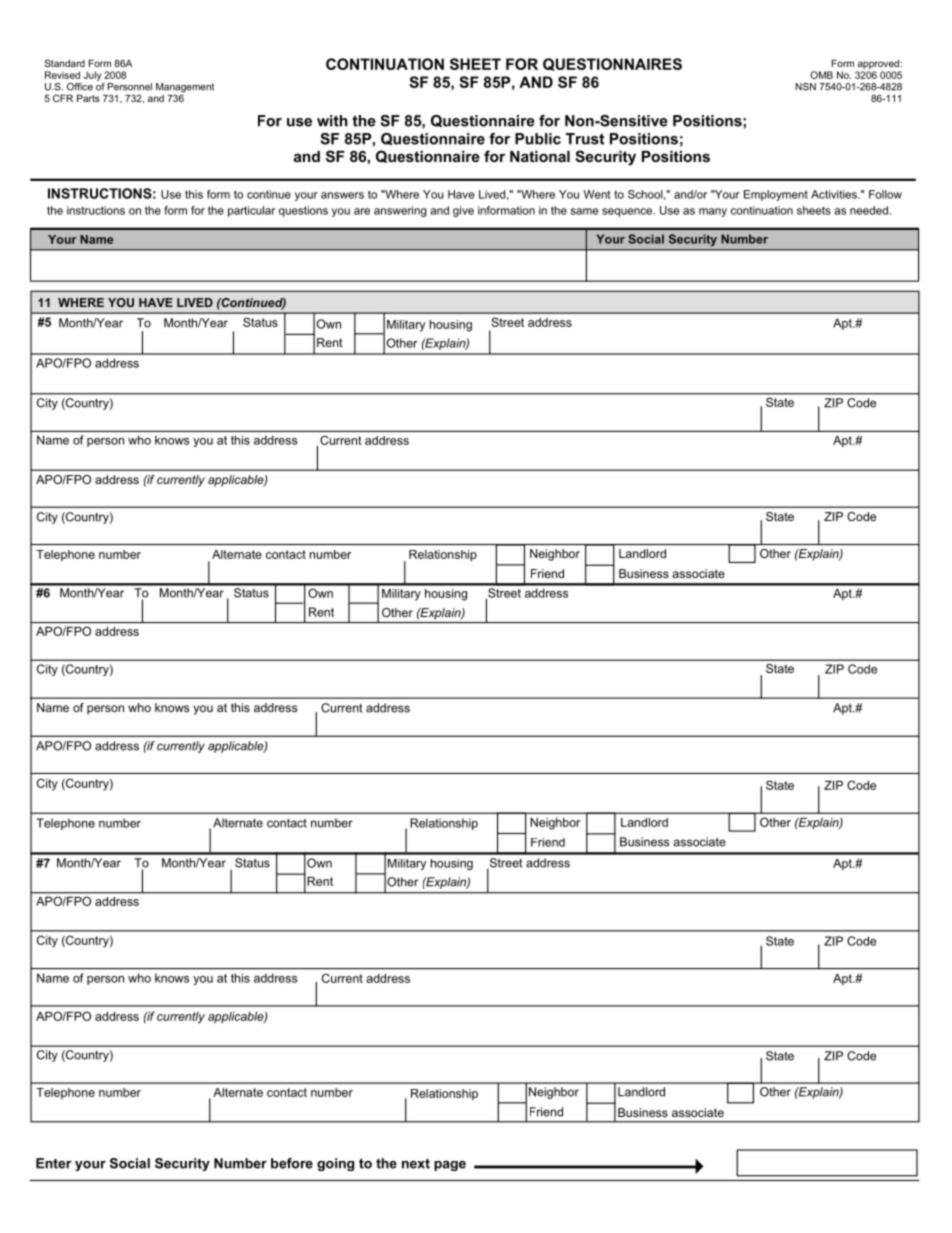 The image size is (952, 1233). I want to click on Management, so click(185, 89).
